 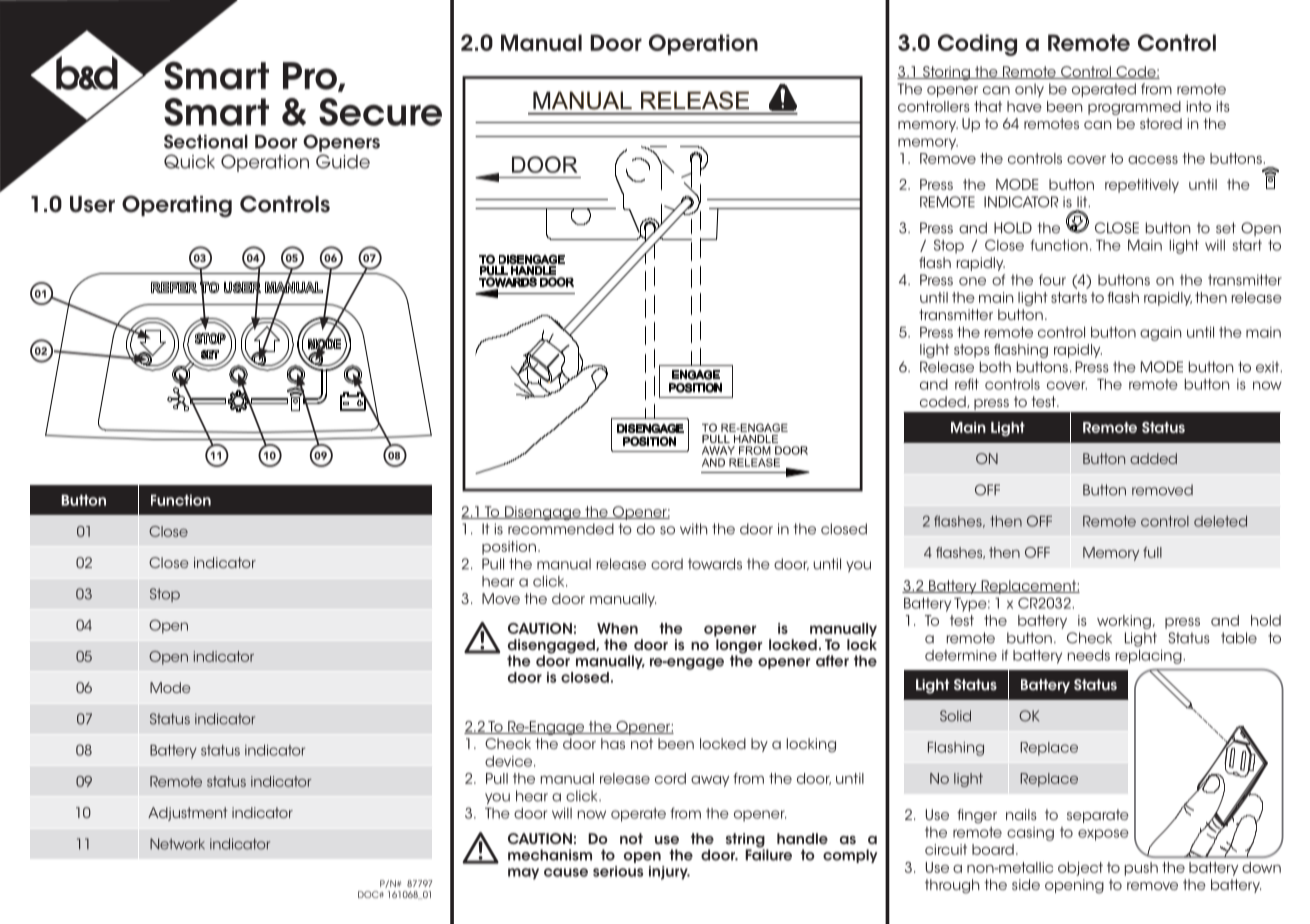 What do you see at coordinates (1153, 458) in the screenshot?
I see `added` at bounding box center [1153, 458].
